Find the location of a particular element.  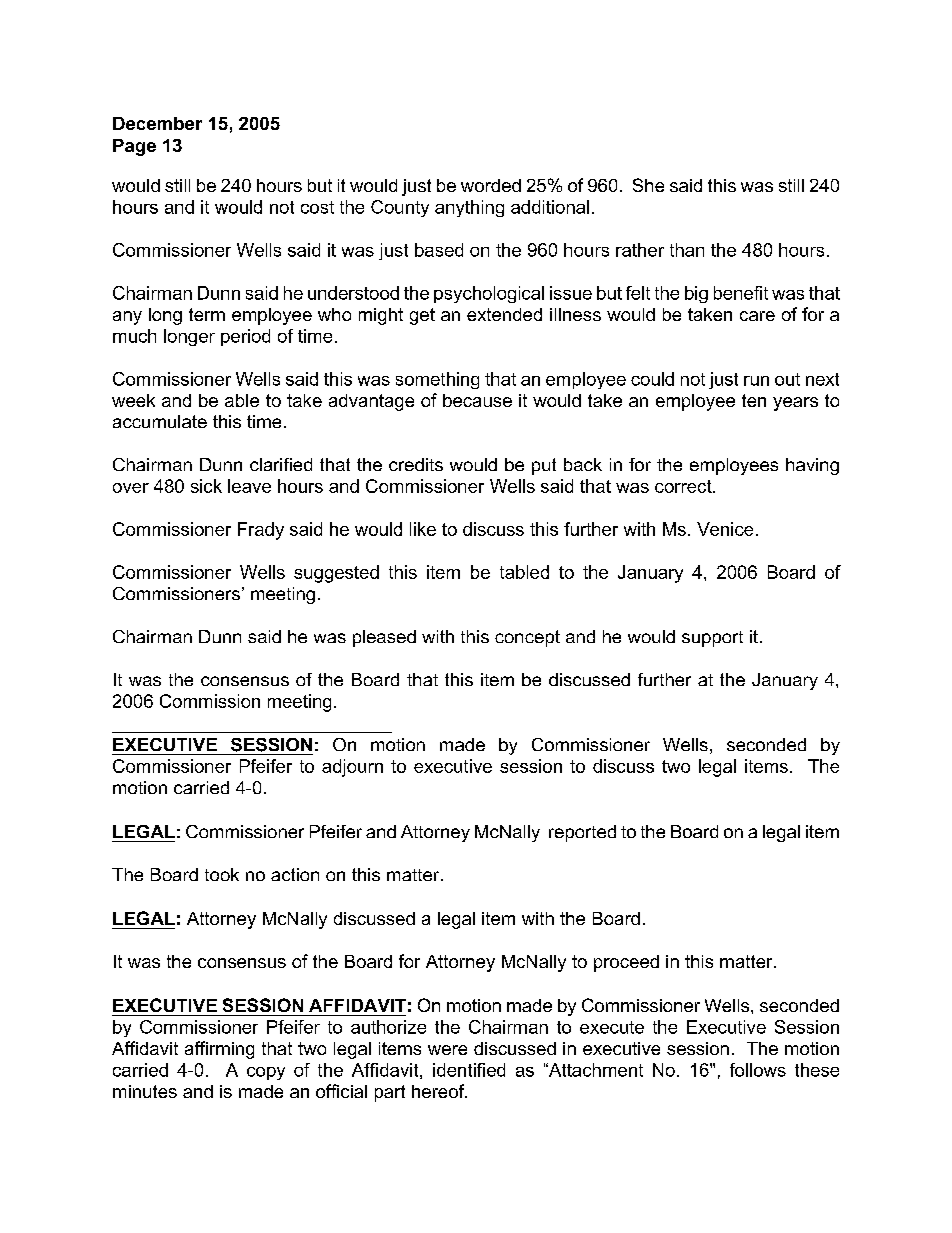

identified is located at coordinates (469, 1070).
